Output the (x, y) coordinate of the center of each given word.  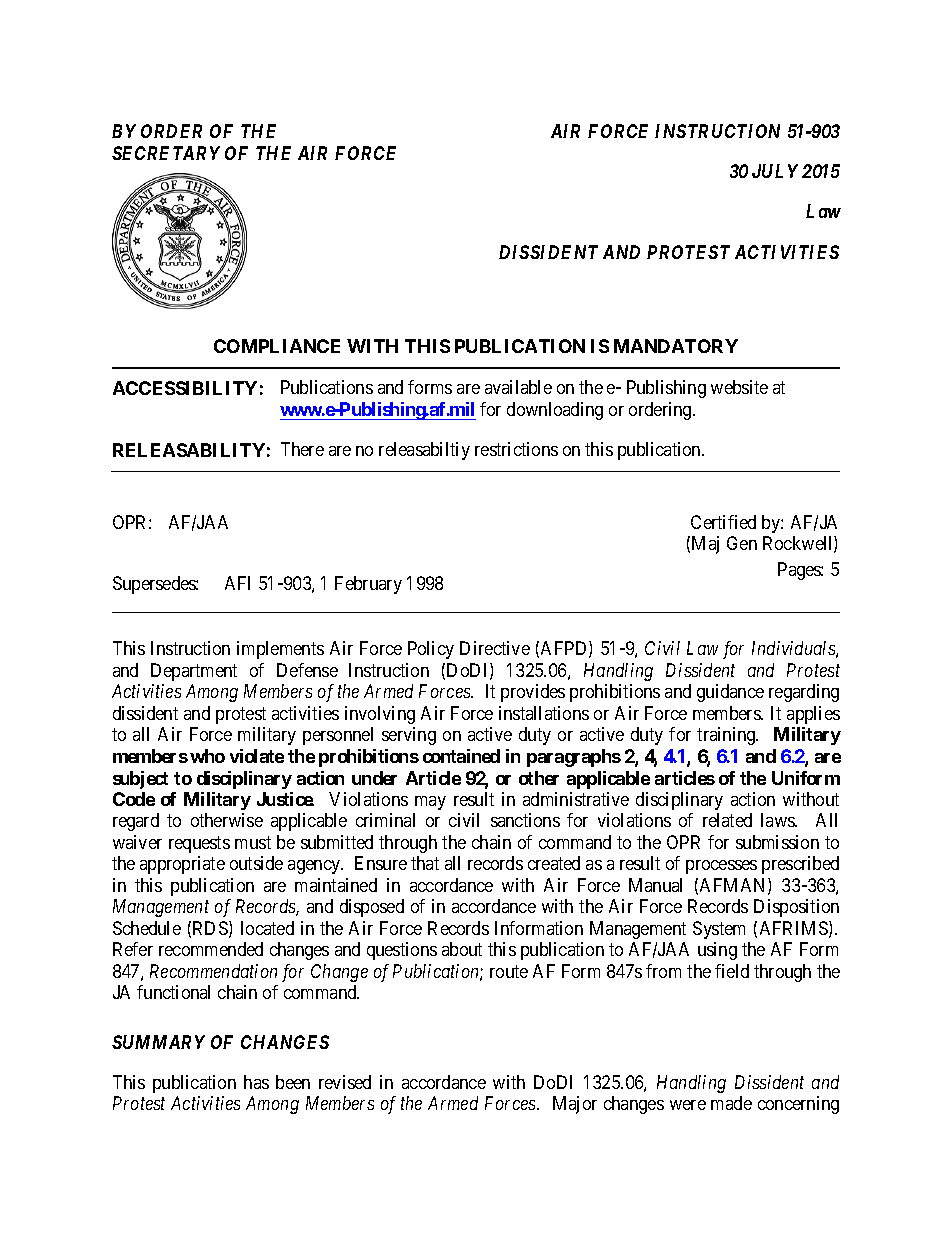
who (207, 756)
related (727, 820)
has (256, 1082)
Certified (723, 522)
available (518, 387)
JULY (775, 171)
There (302, 449)
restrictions (516, 449)
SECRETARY (166, 153)
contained (461, 756)
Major (575, 1105)
